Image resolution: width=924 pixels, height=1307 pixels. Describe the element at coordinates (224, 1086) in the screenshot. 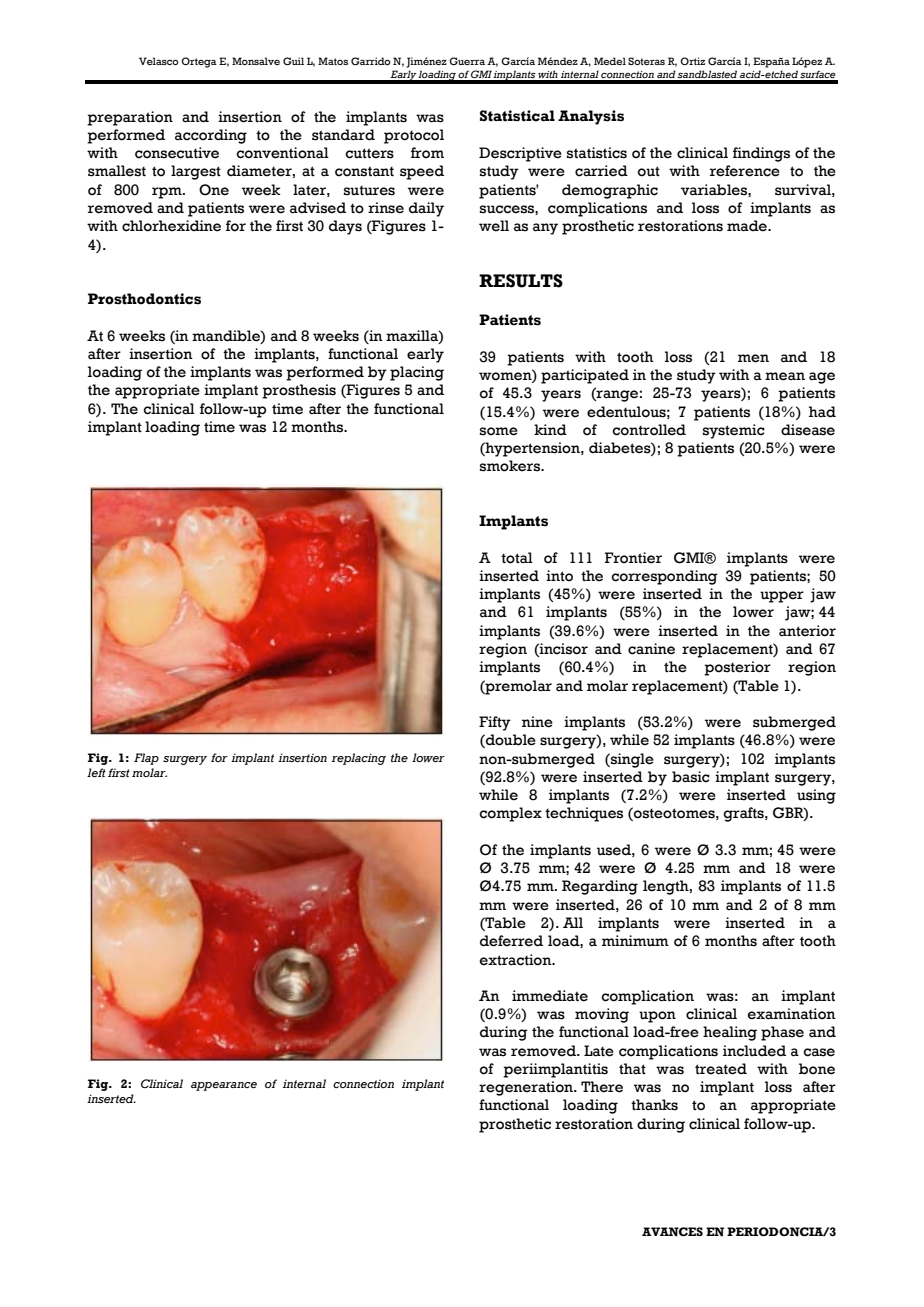

I see `appearance` at that location.
